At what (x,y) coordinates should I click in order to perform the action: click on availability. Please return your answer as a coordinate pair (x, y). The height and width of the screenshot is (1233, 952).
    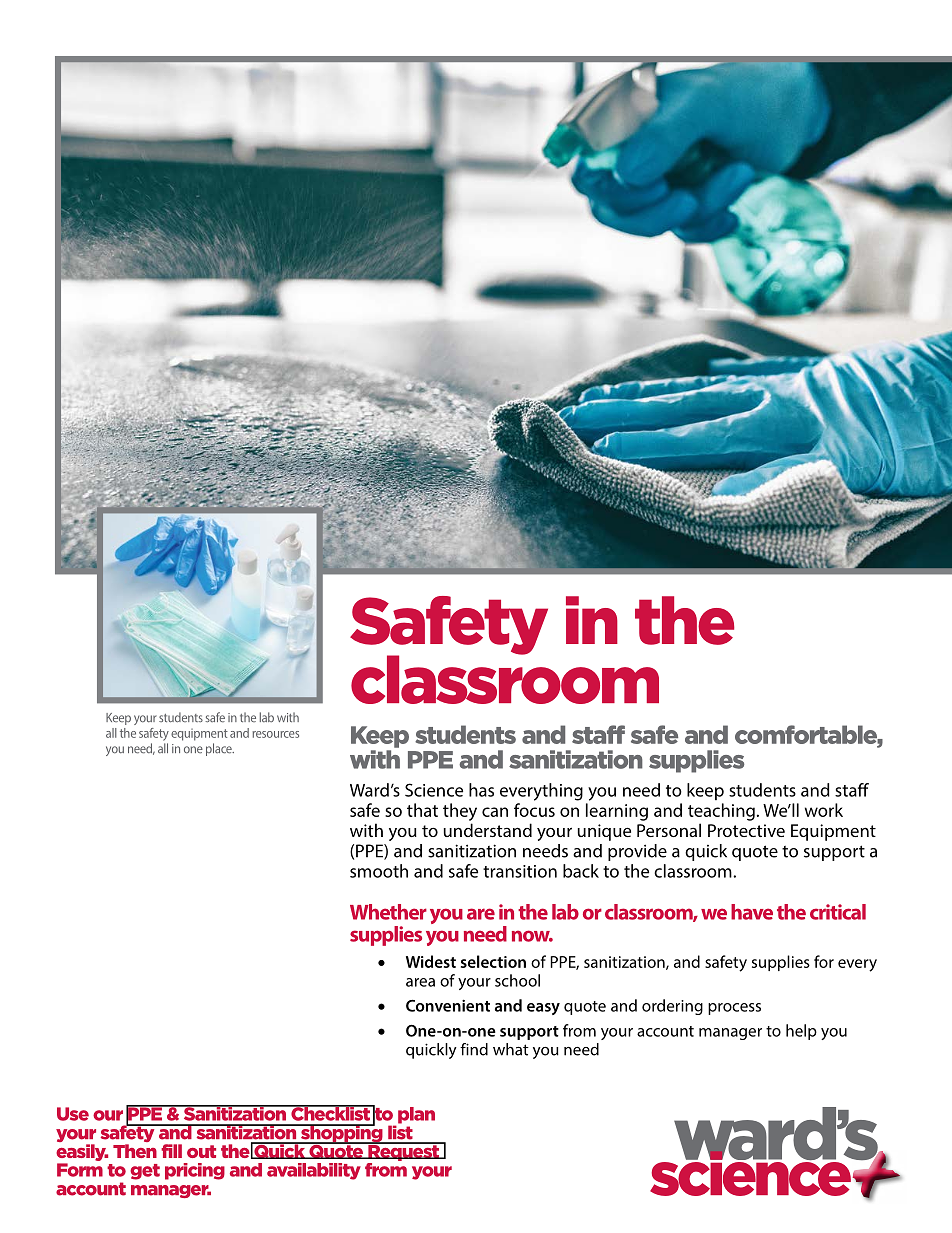
    Looking at the image, I should click on (314, 1171).
